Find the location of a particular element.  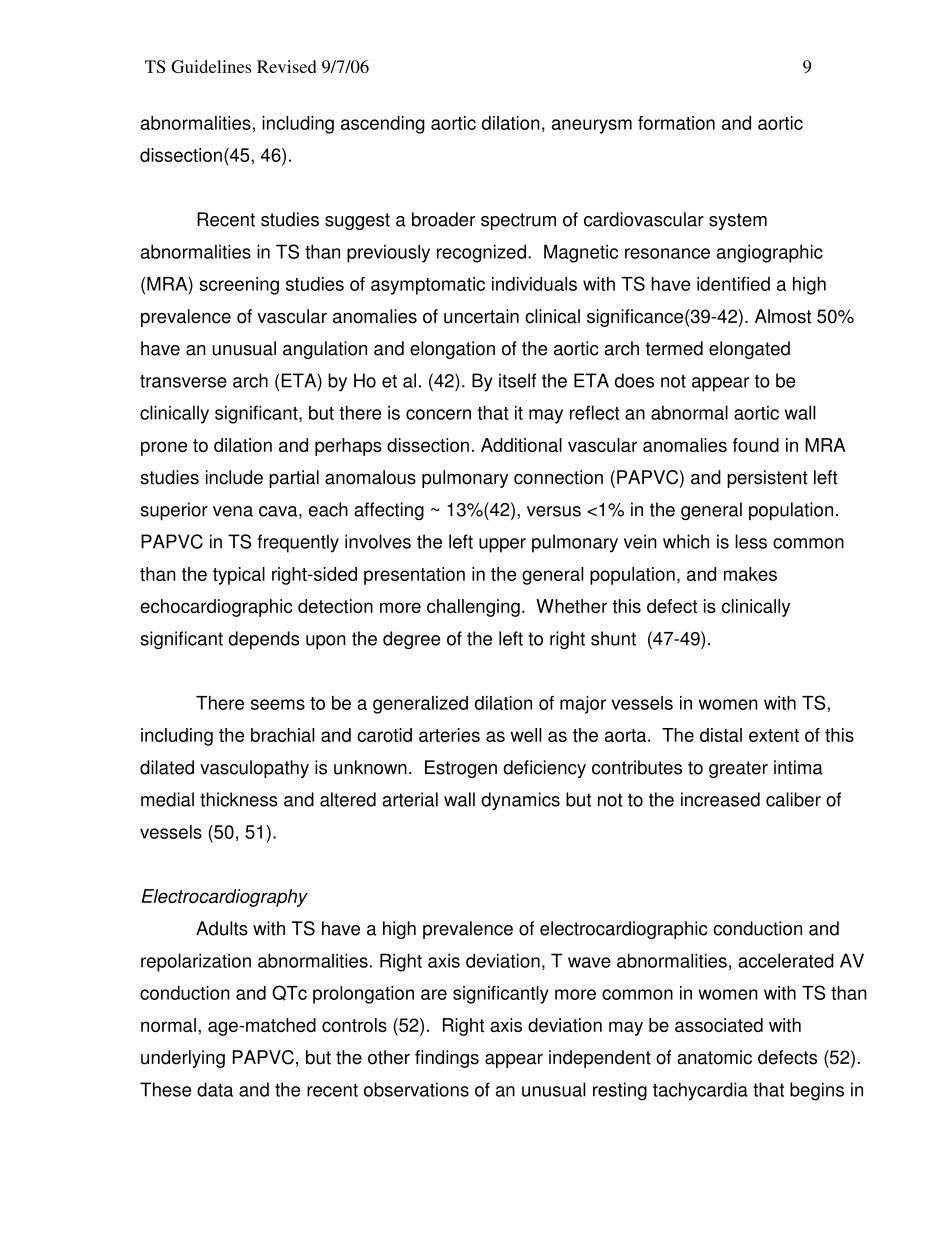

formation is located at coordinates (676, 123).
